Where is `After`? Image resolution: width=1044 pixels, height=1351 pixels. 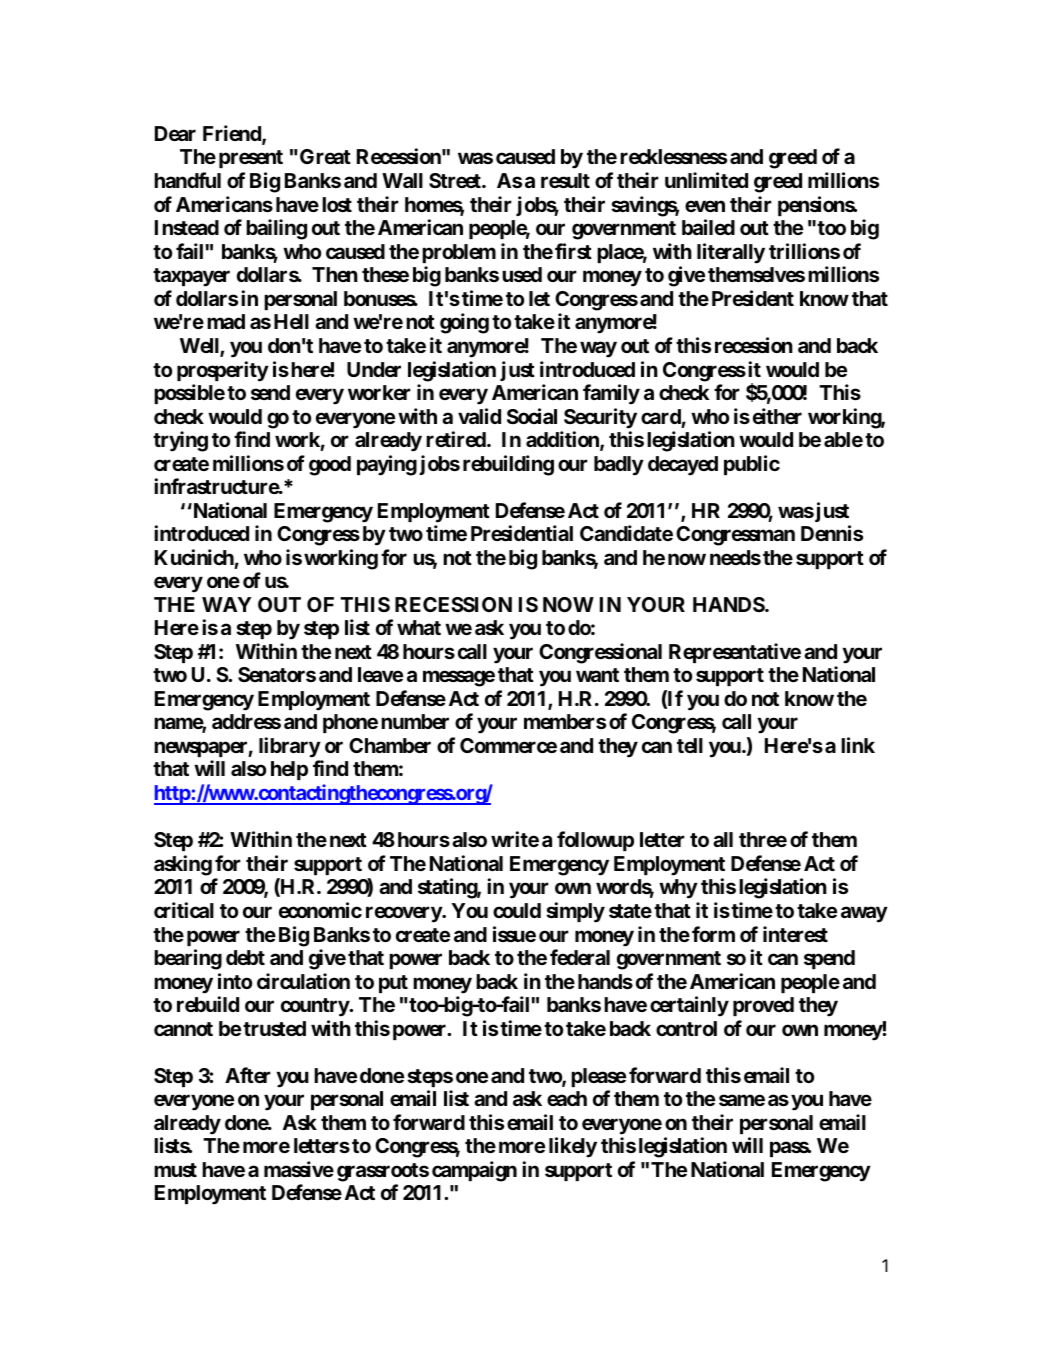 After is located at coordinates (248, 1075).
